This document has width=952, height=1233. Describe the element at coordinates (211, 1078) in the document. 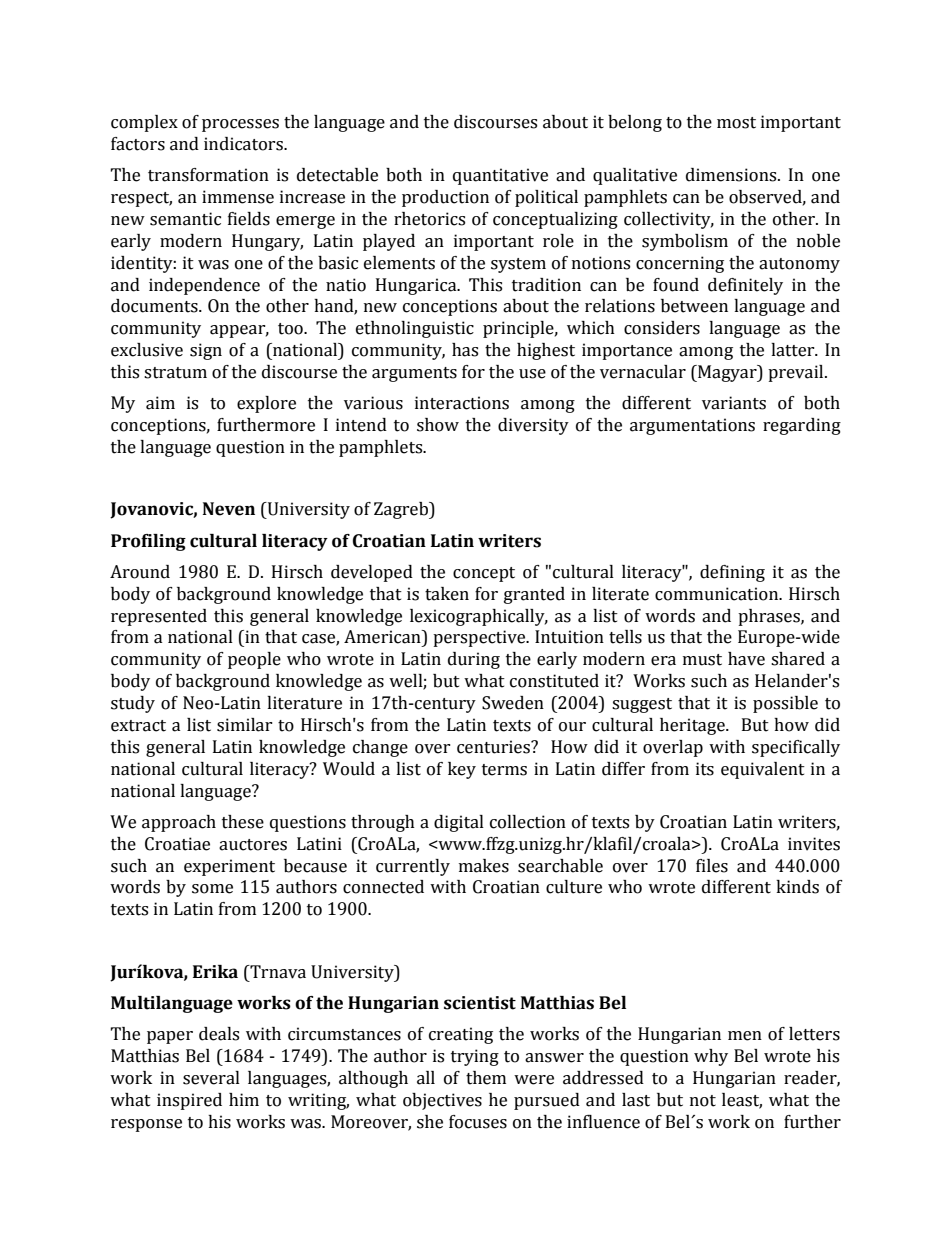

I see `several` at that location.
